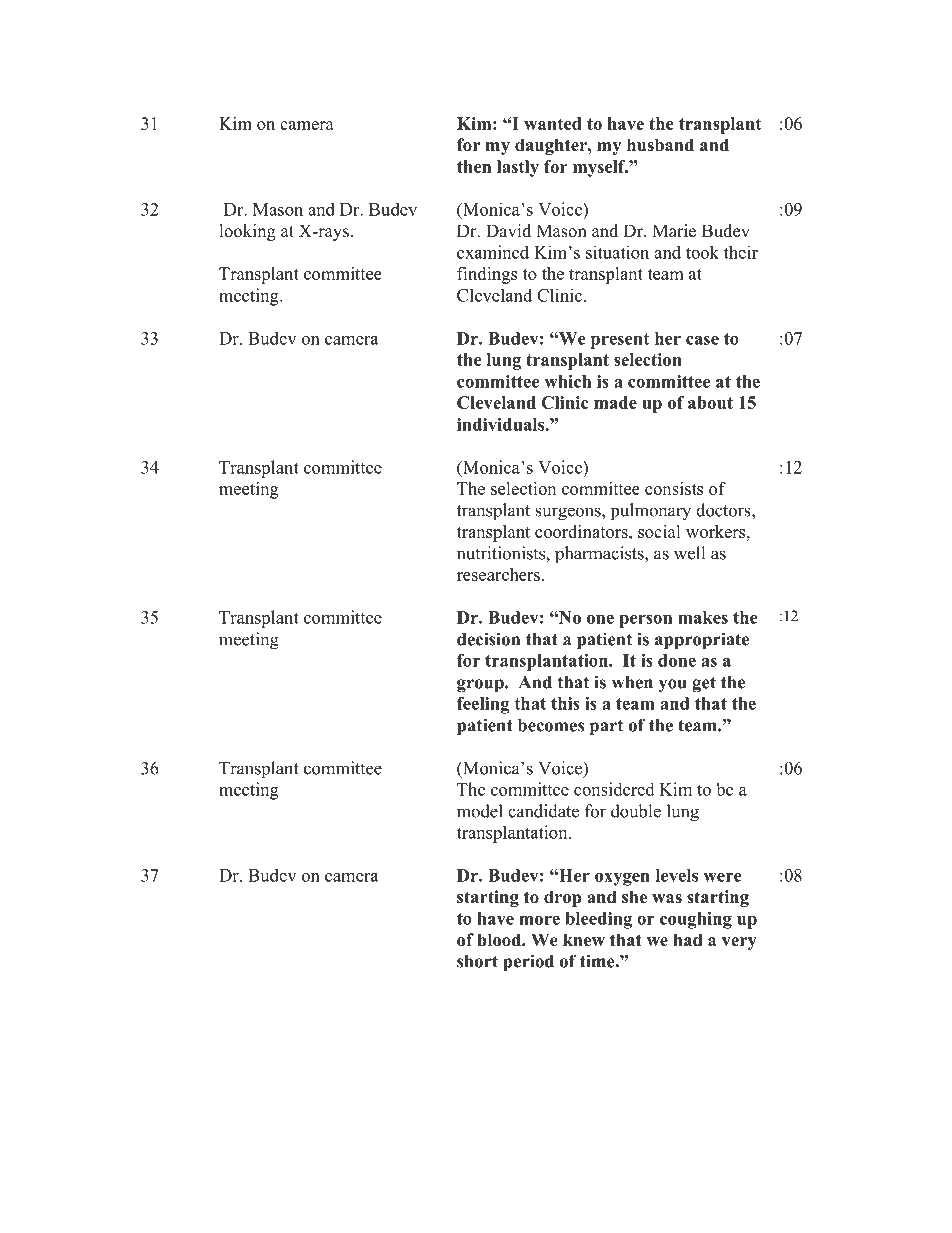 The height and width of the screenshot is (1233, 952). What do you see at coordinates (487, 275) in the screenshot?
I see `findings` at bounding box center [487, 275].
